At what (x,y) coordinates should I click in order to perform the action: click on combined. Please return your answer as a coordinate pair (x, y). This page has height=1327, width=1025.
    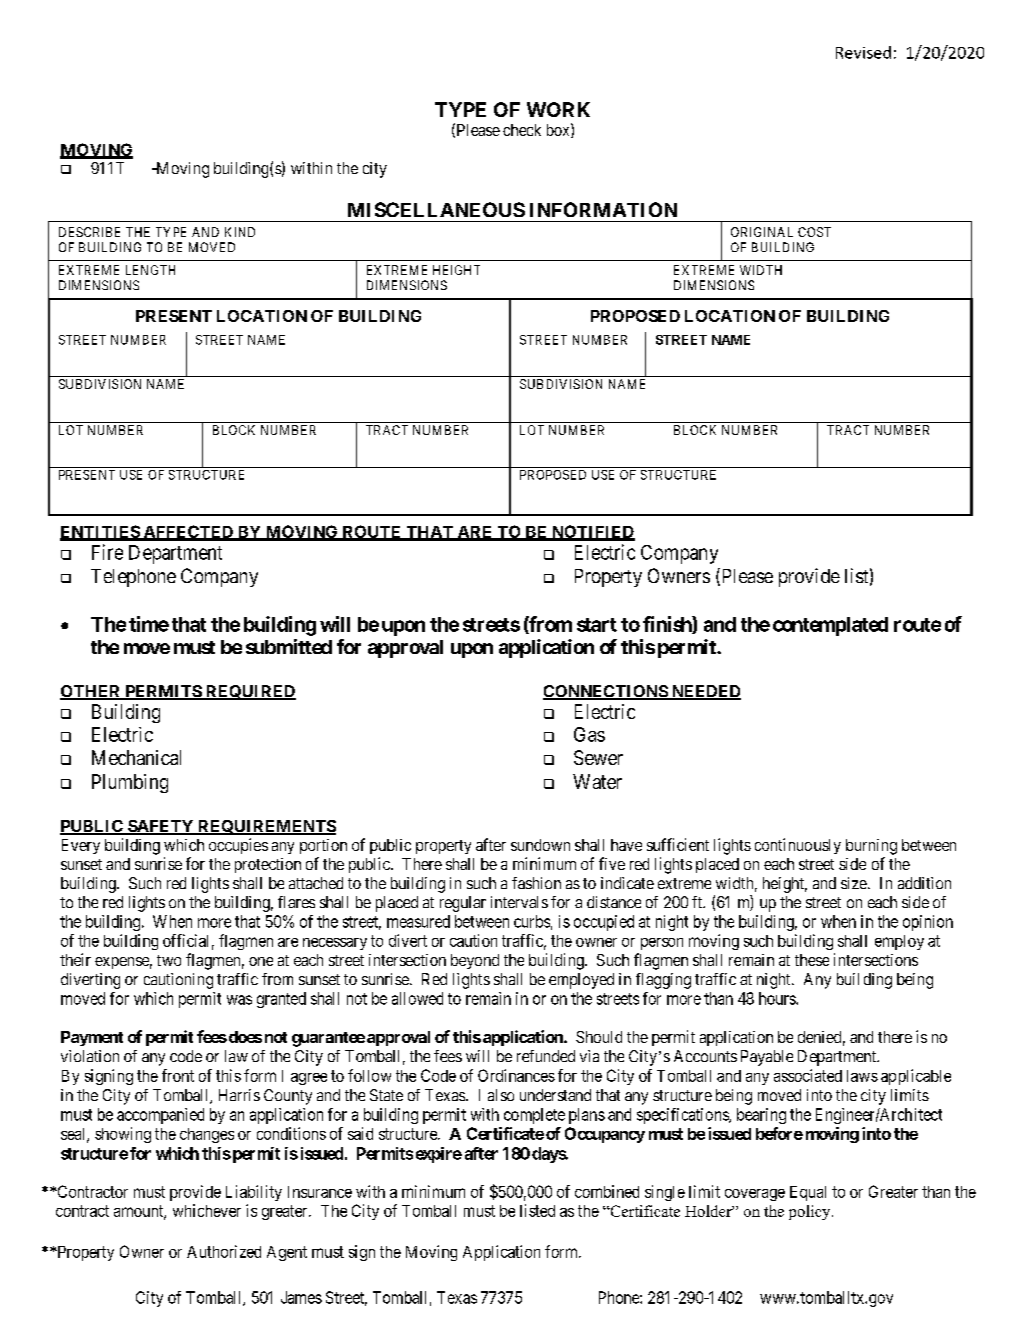
    Looking at the image, I should click on (607, 1191).
